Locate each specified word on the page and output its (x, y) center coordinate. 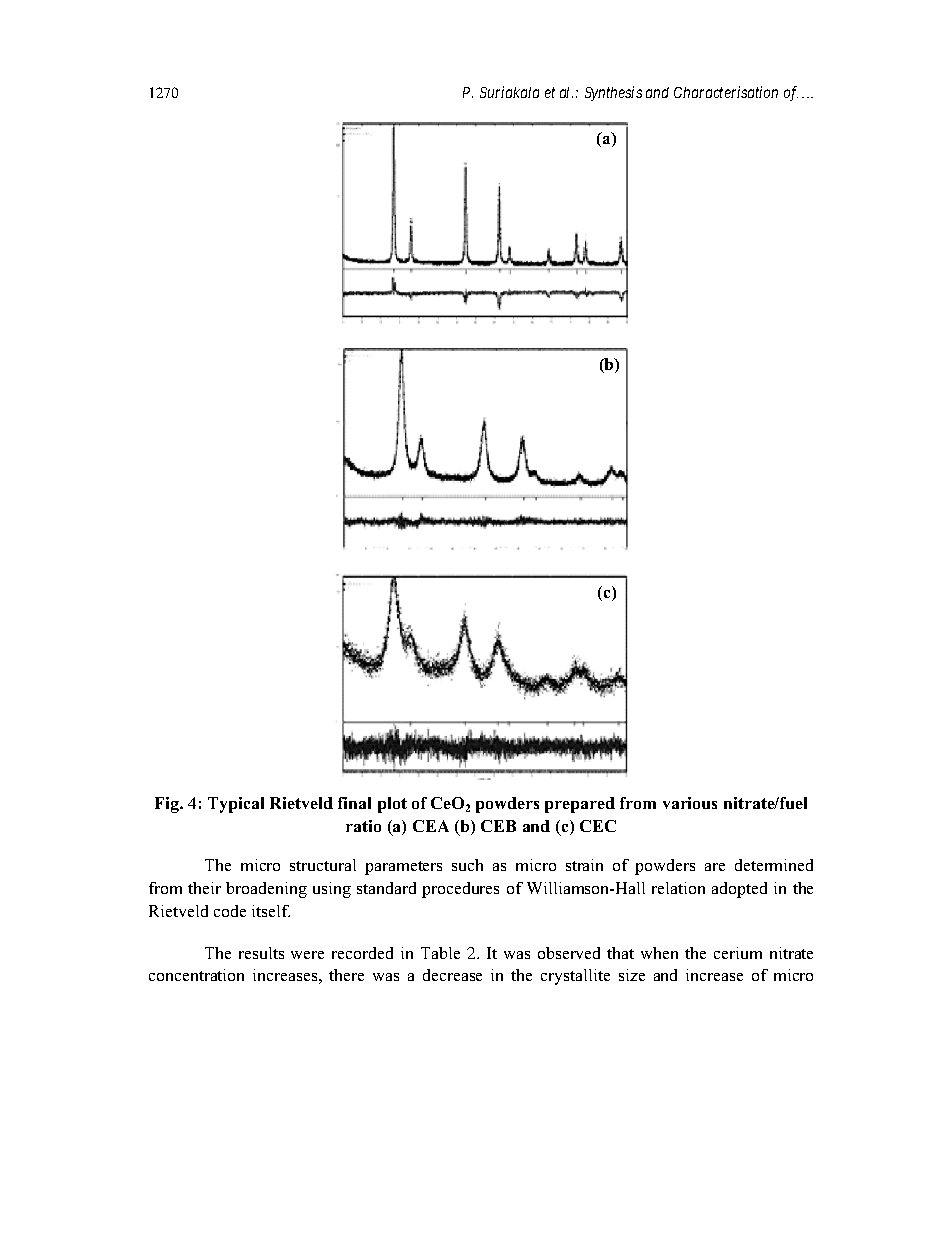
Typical (236, 805)
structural (323, 865)
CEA (431, 826)
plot (392, 805)
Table (440, 953)
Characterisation (726, 92)
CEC (598, 826)
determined (774, 865)
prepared (580, 805)
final (354, 803)
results (261, 953)
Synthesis (613, 93)
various (690, 803)
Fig (168, 805)
